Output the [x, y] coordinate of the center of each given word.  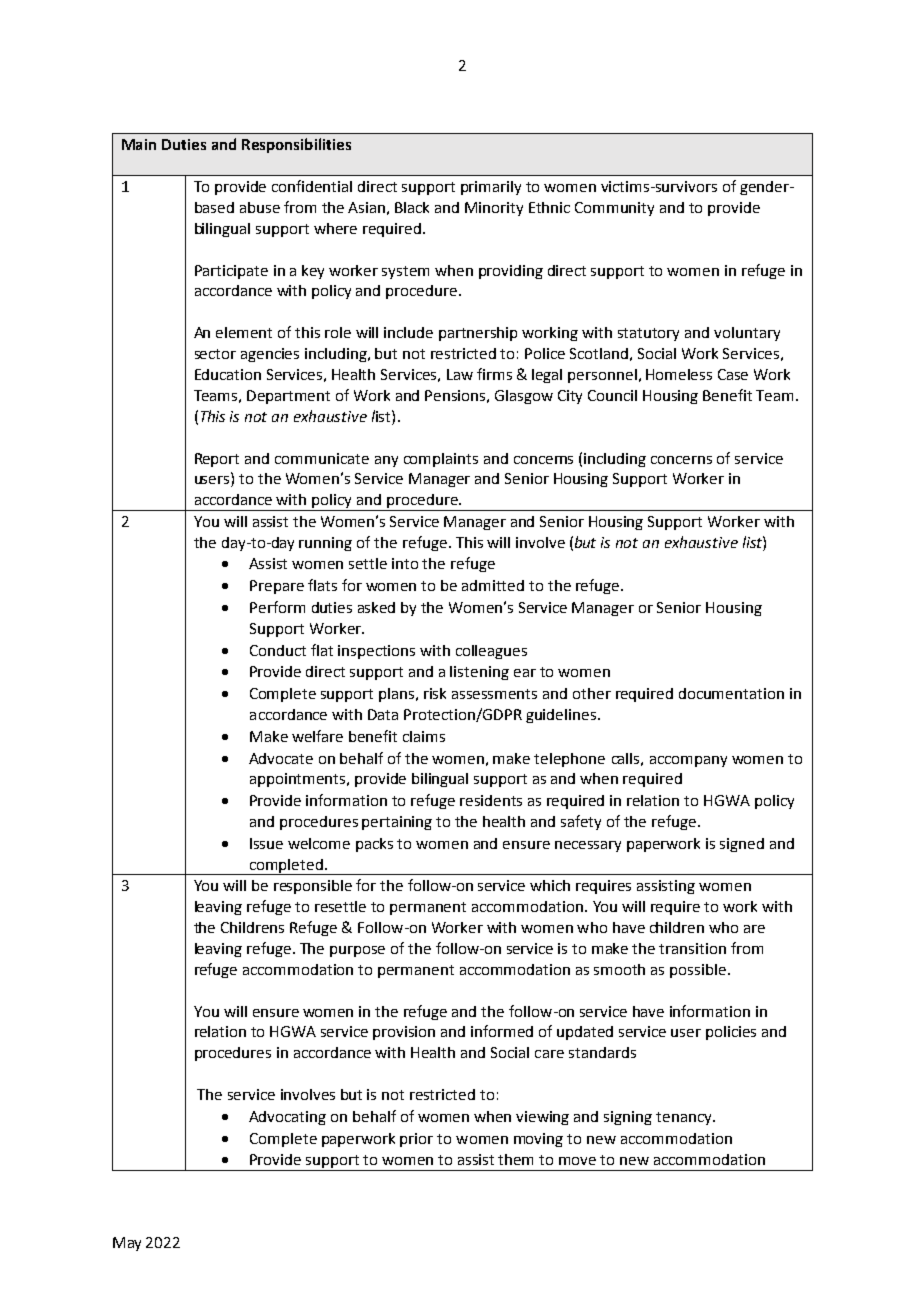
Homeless [679, 374]
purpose [357, 951]
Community [614, 209]
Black [412, 207]
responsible [313, 887]
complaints [441, 460]
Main [139, 144]
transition [692, 948]
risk [435, 693]
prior [416, 1140]
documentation [731, 693]
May [127, 1244]
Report [217, 460]
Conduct [278, 650]
